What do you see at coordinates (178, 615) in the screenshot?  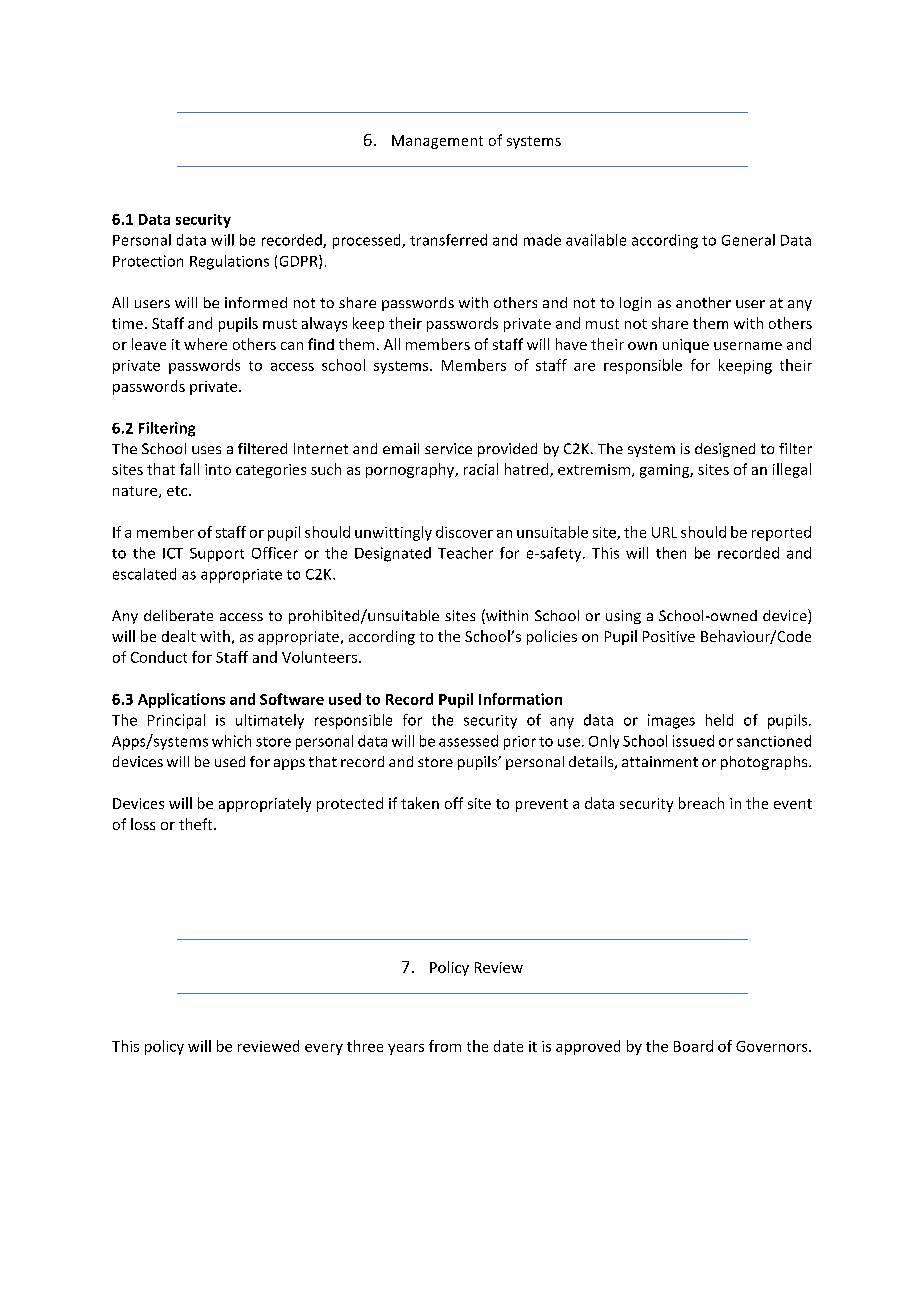 I see `deliberate` at bounding box center [178, 615].
